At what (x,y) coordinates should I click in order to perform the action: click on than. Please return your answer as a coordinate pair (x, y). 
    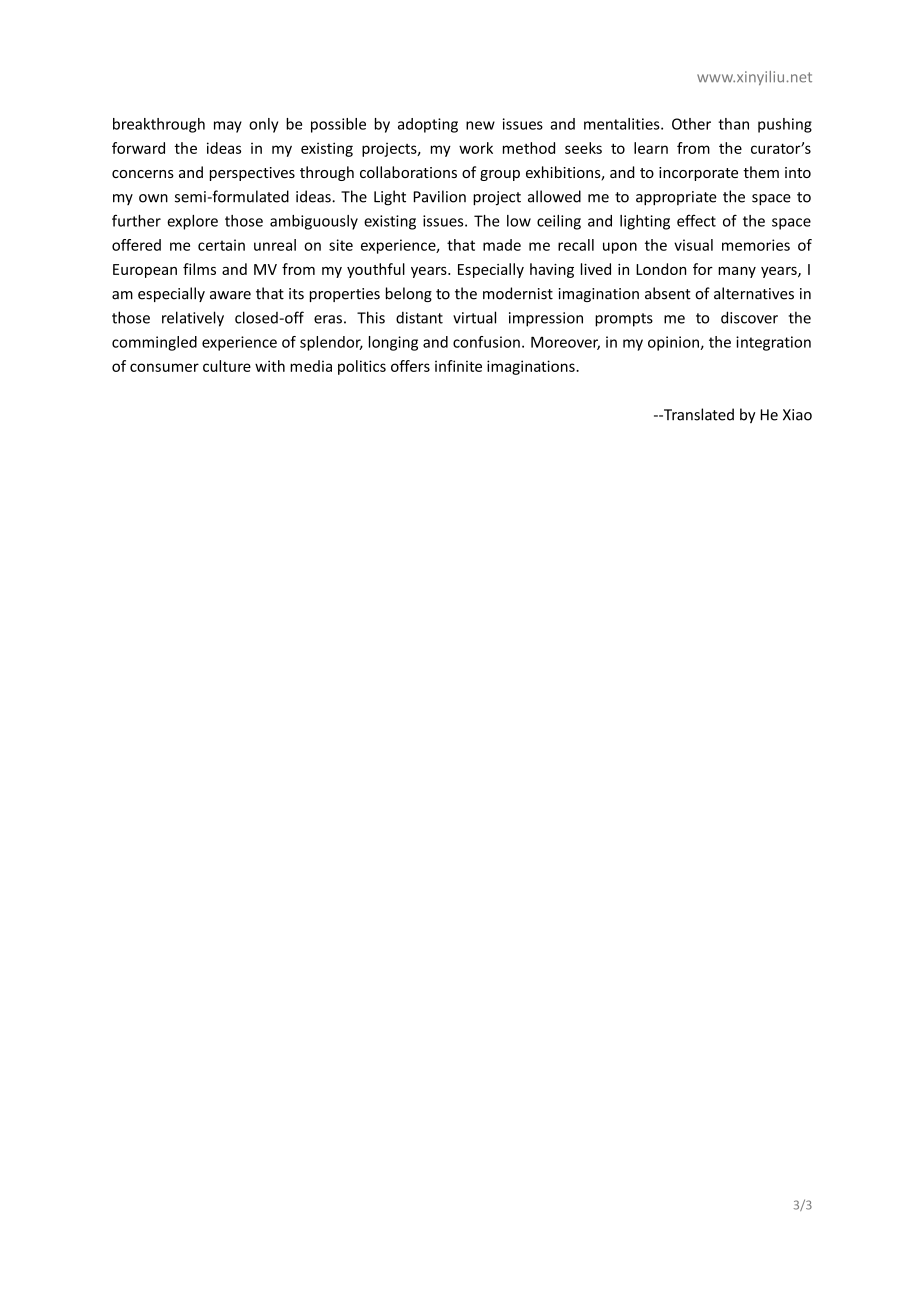
    Looking at the image, I should click on (733, 124).
